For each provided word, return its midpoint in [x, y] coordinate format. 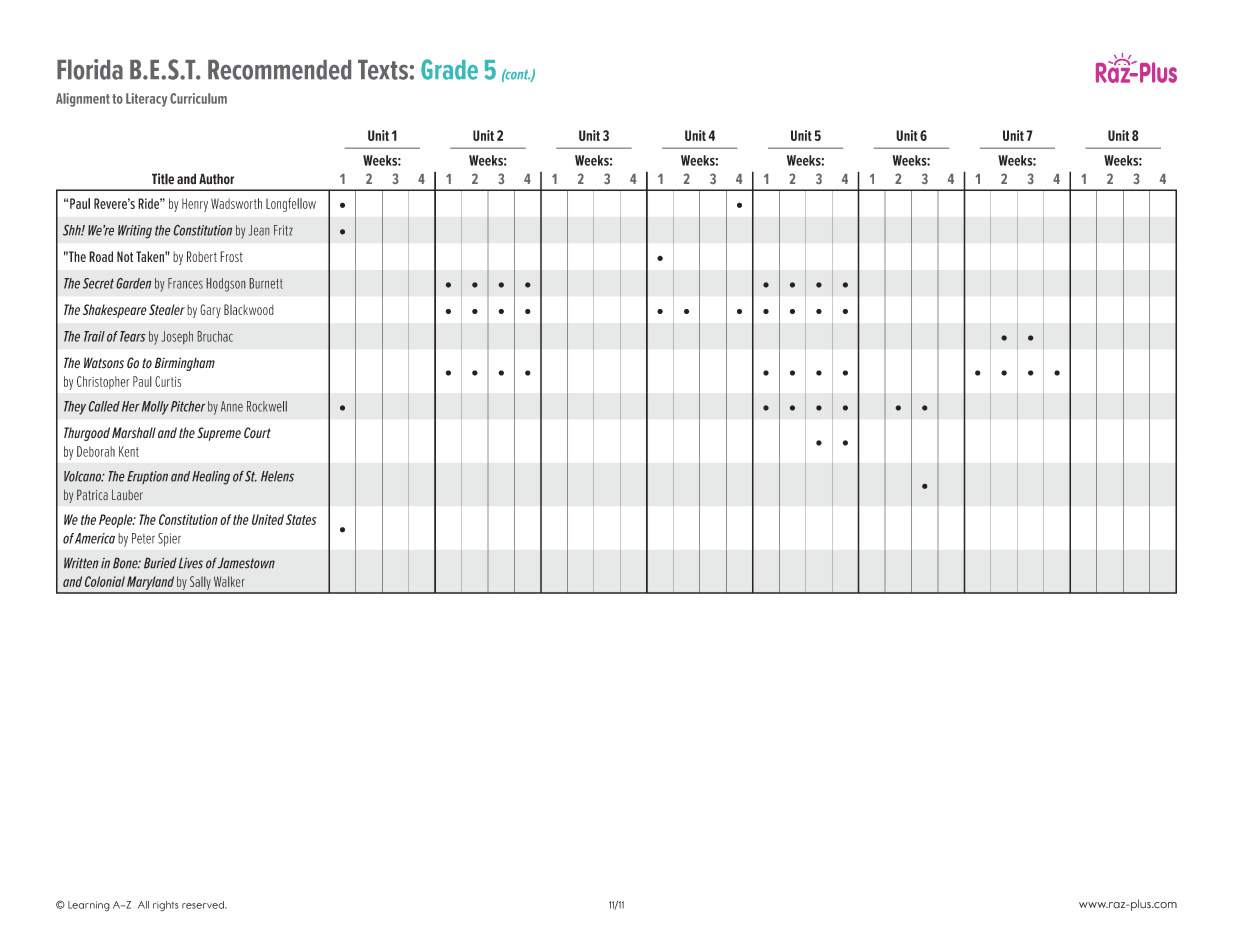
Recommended [279, 70]
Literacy [146, 100]
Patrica [92, 495]
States [301, 519]
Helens [277, 476]
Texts [383, 70]
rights [165, 906]
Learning [89, 906]
